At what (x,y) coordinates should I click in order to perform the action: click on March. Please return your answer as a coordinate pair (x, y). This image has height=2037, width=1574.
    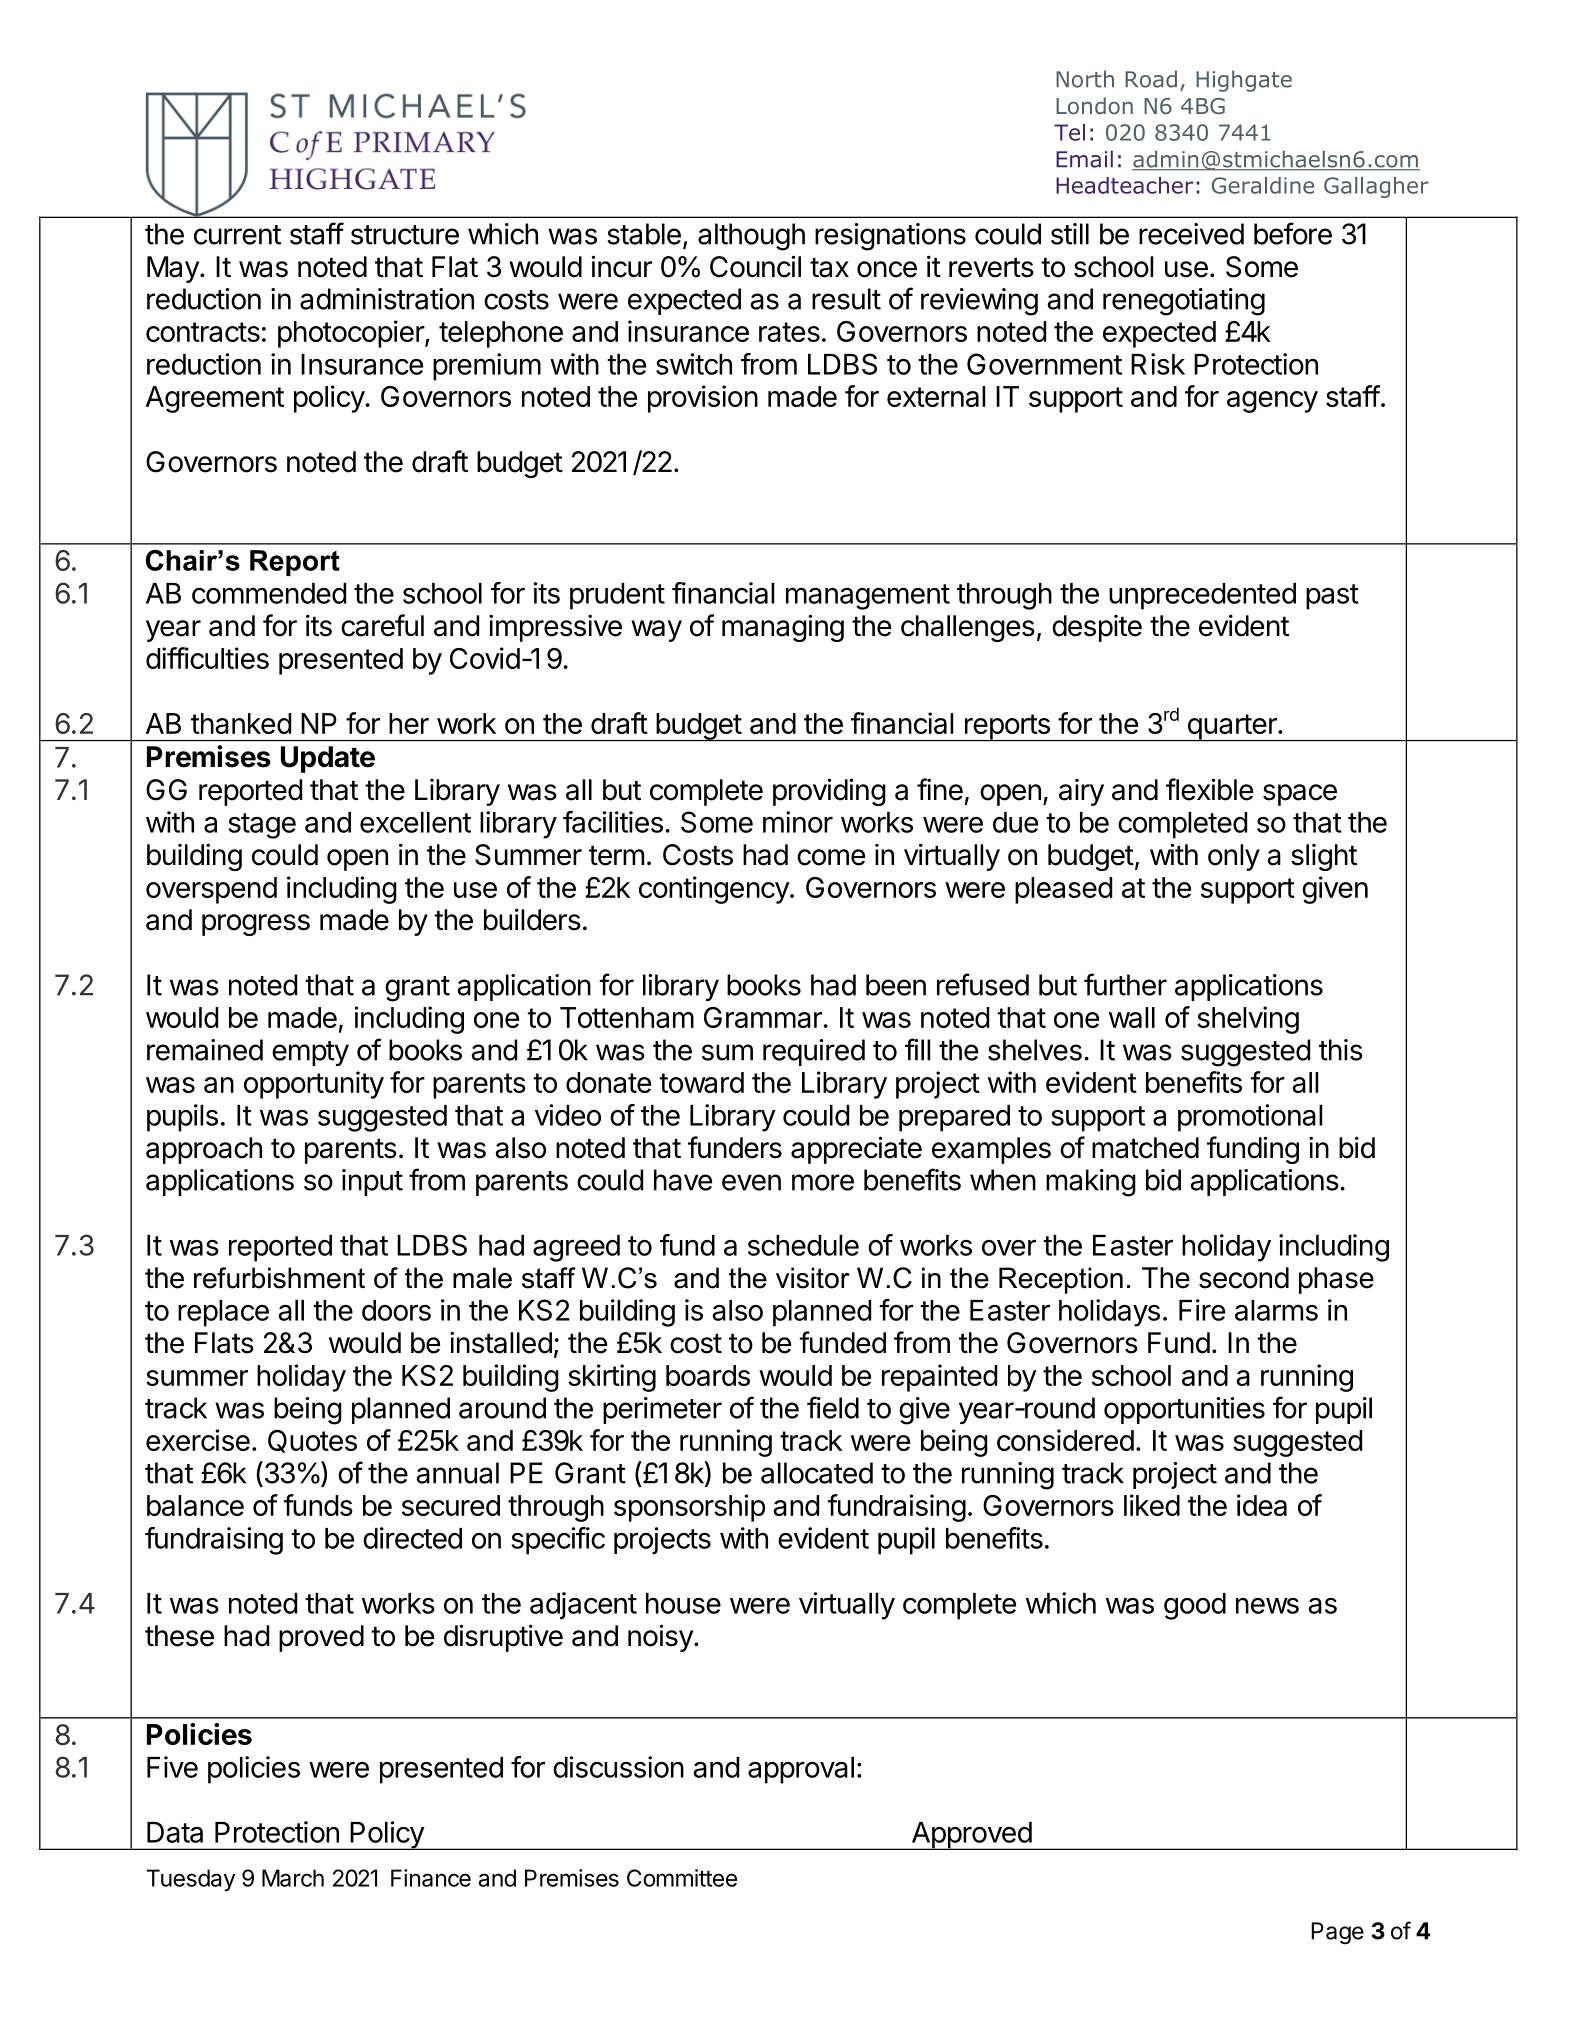
    Looking at the image, I should click on (293, 1878).
